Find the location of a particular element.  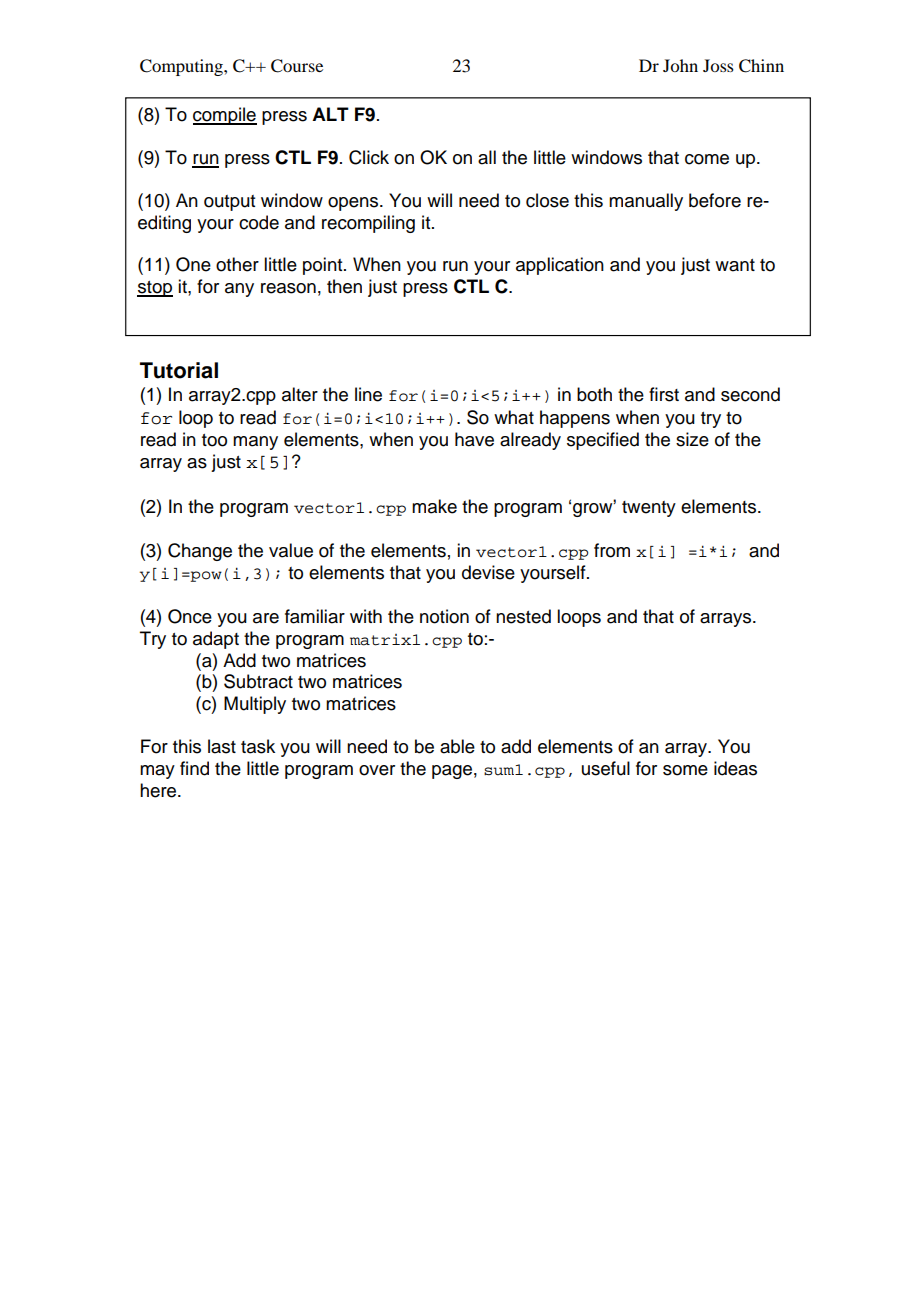

some is located at coordinates (685, 770).
